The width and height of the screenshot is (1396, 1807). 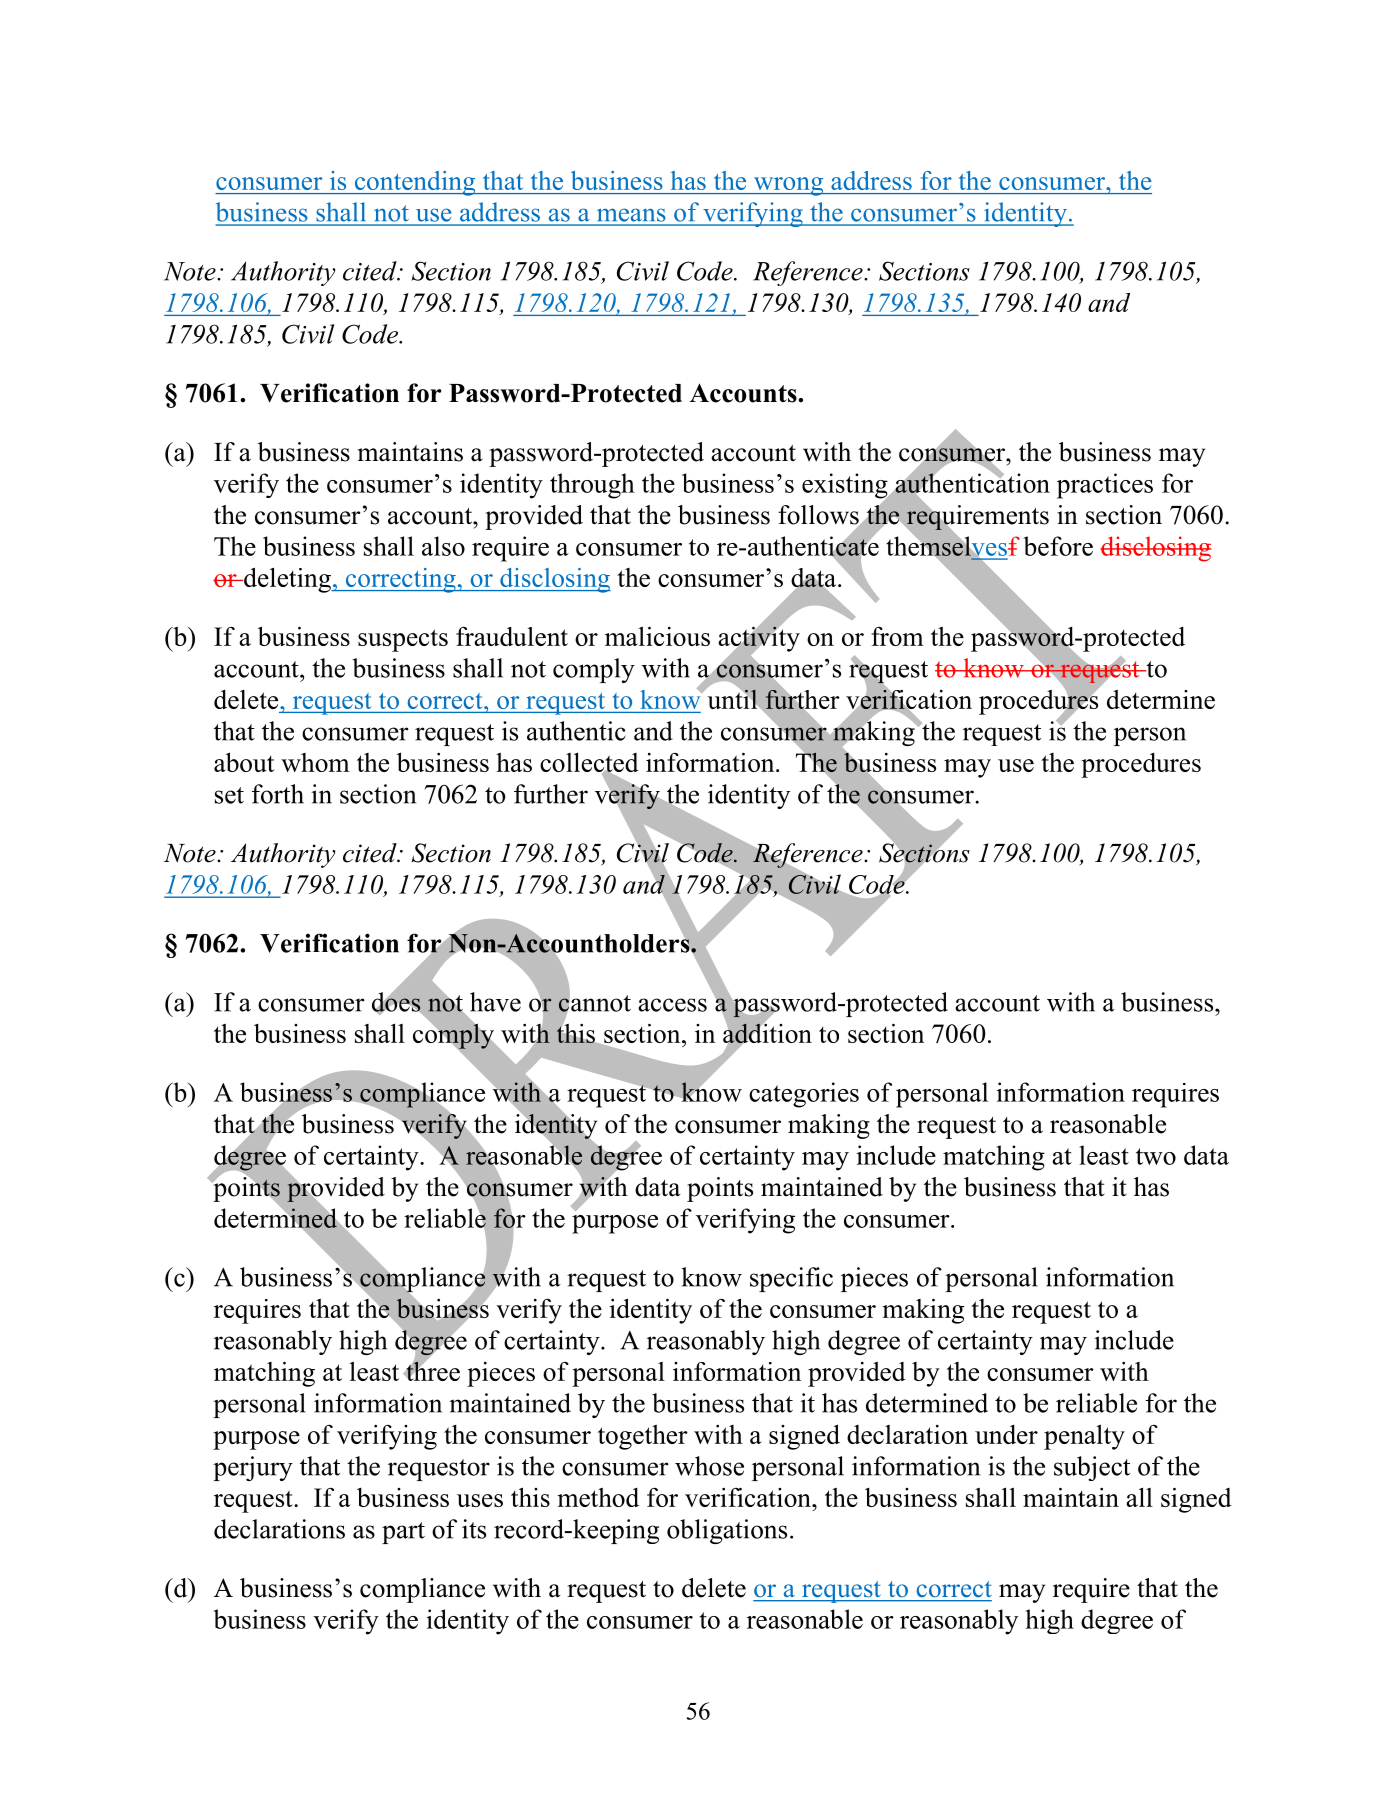 I want to click on through, so click(x=592, y=486).
